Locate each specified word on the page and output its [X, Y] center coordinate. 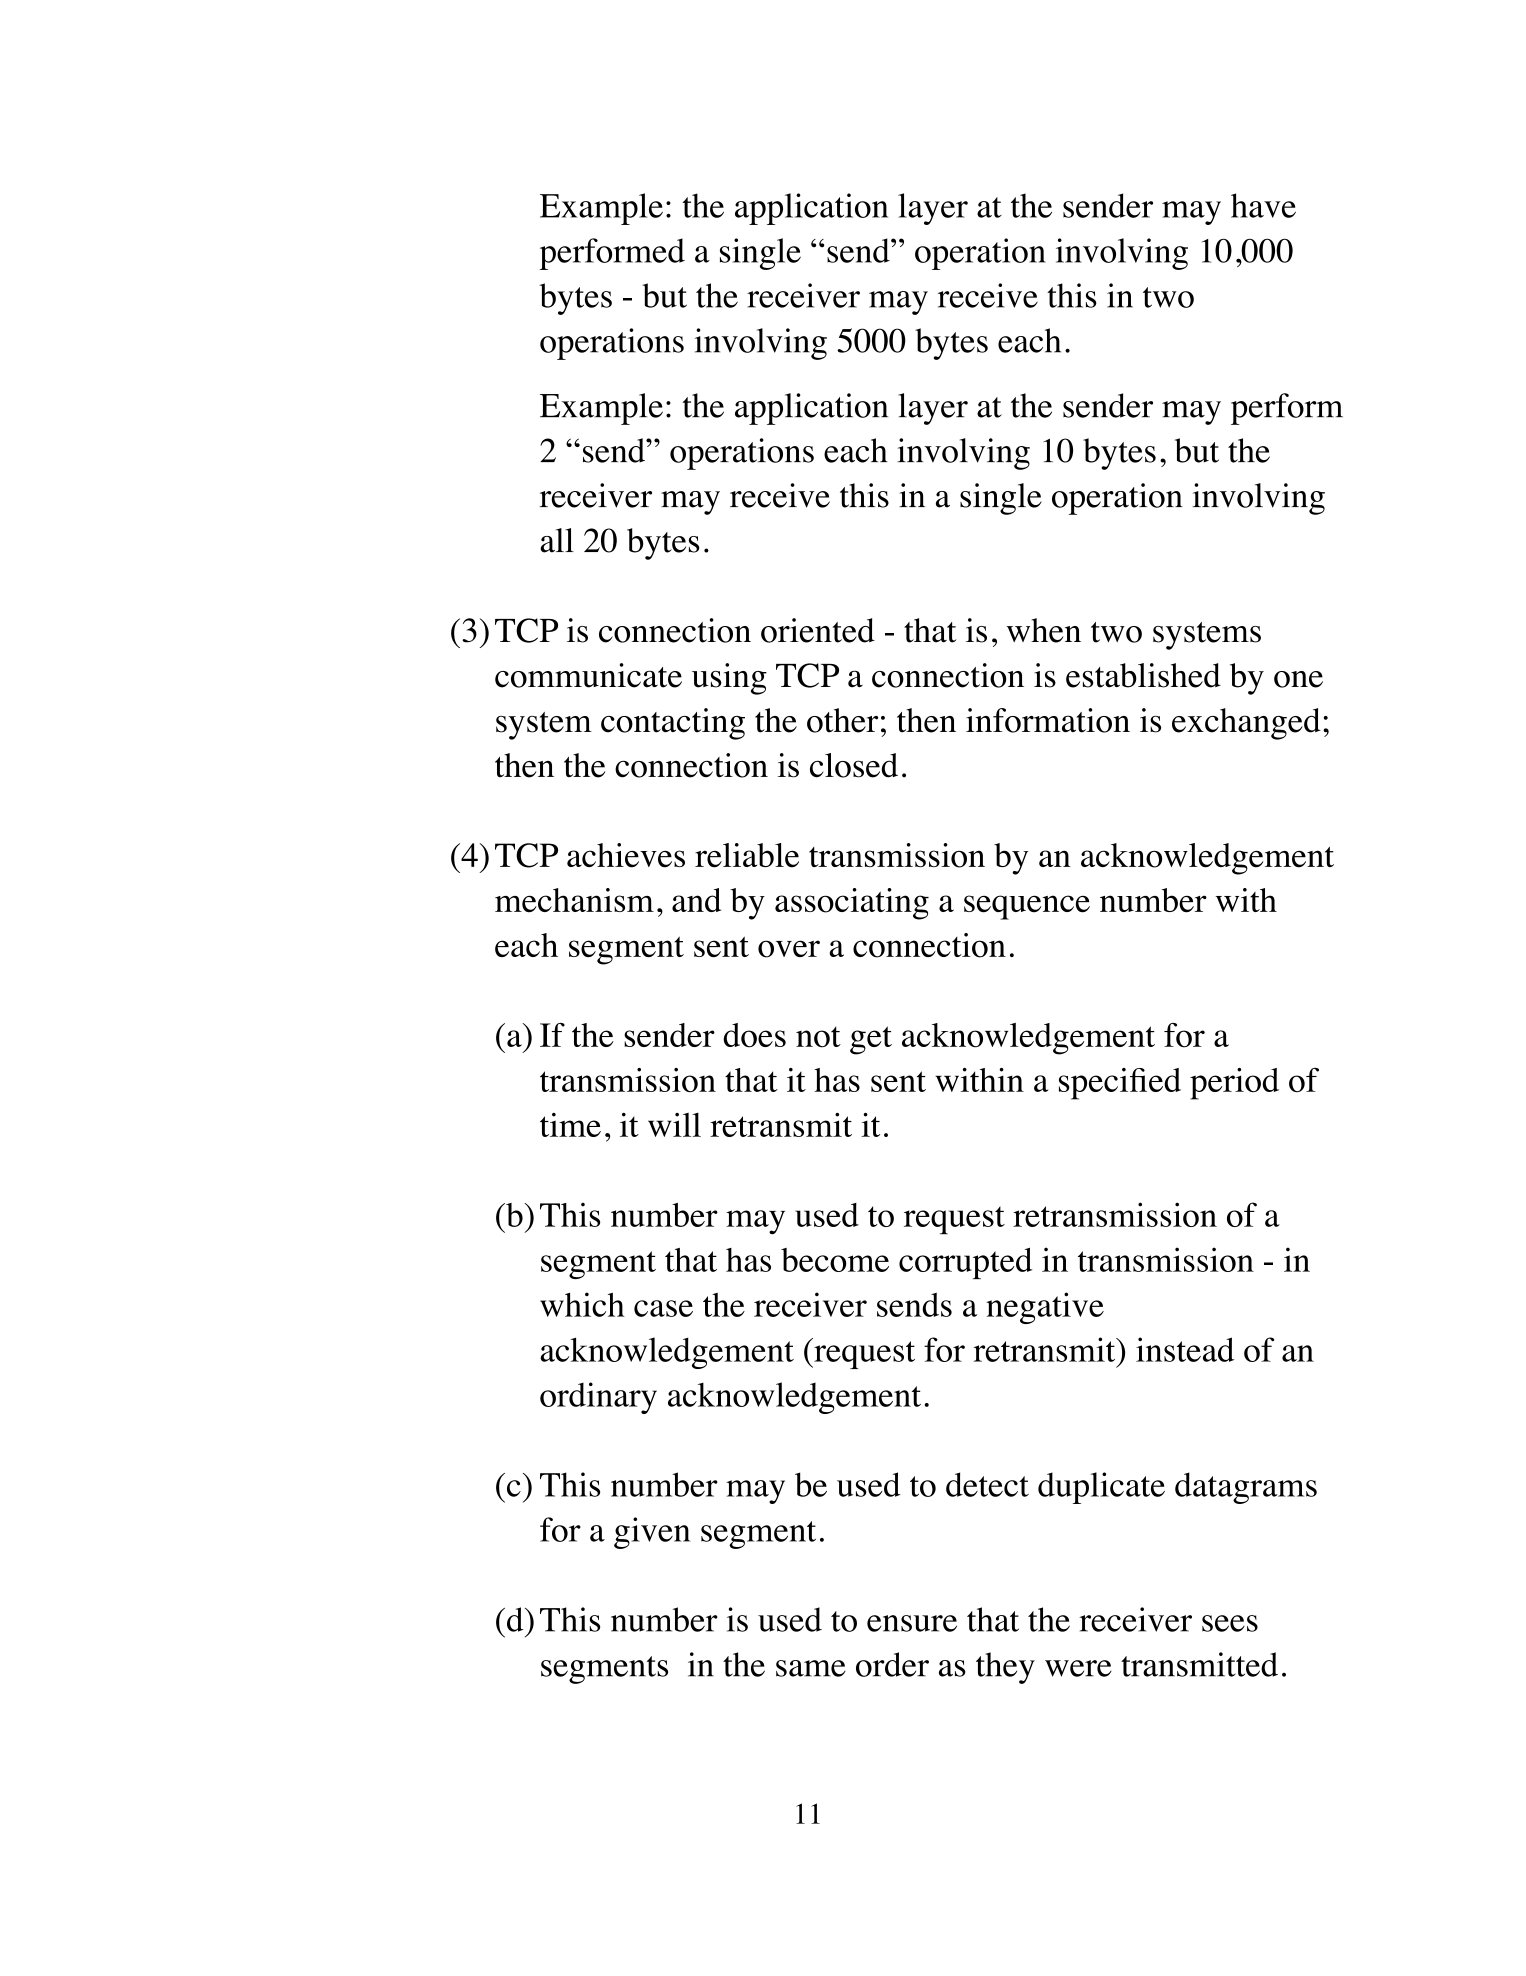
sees [1230, 1623]
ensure [912, 1623]
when [1044, 630]
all [557, 540]
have [1263, 205]
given [652, 1533]
